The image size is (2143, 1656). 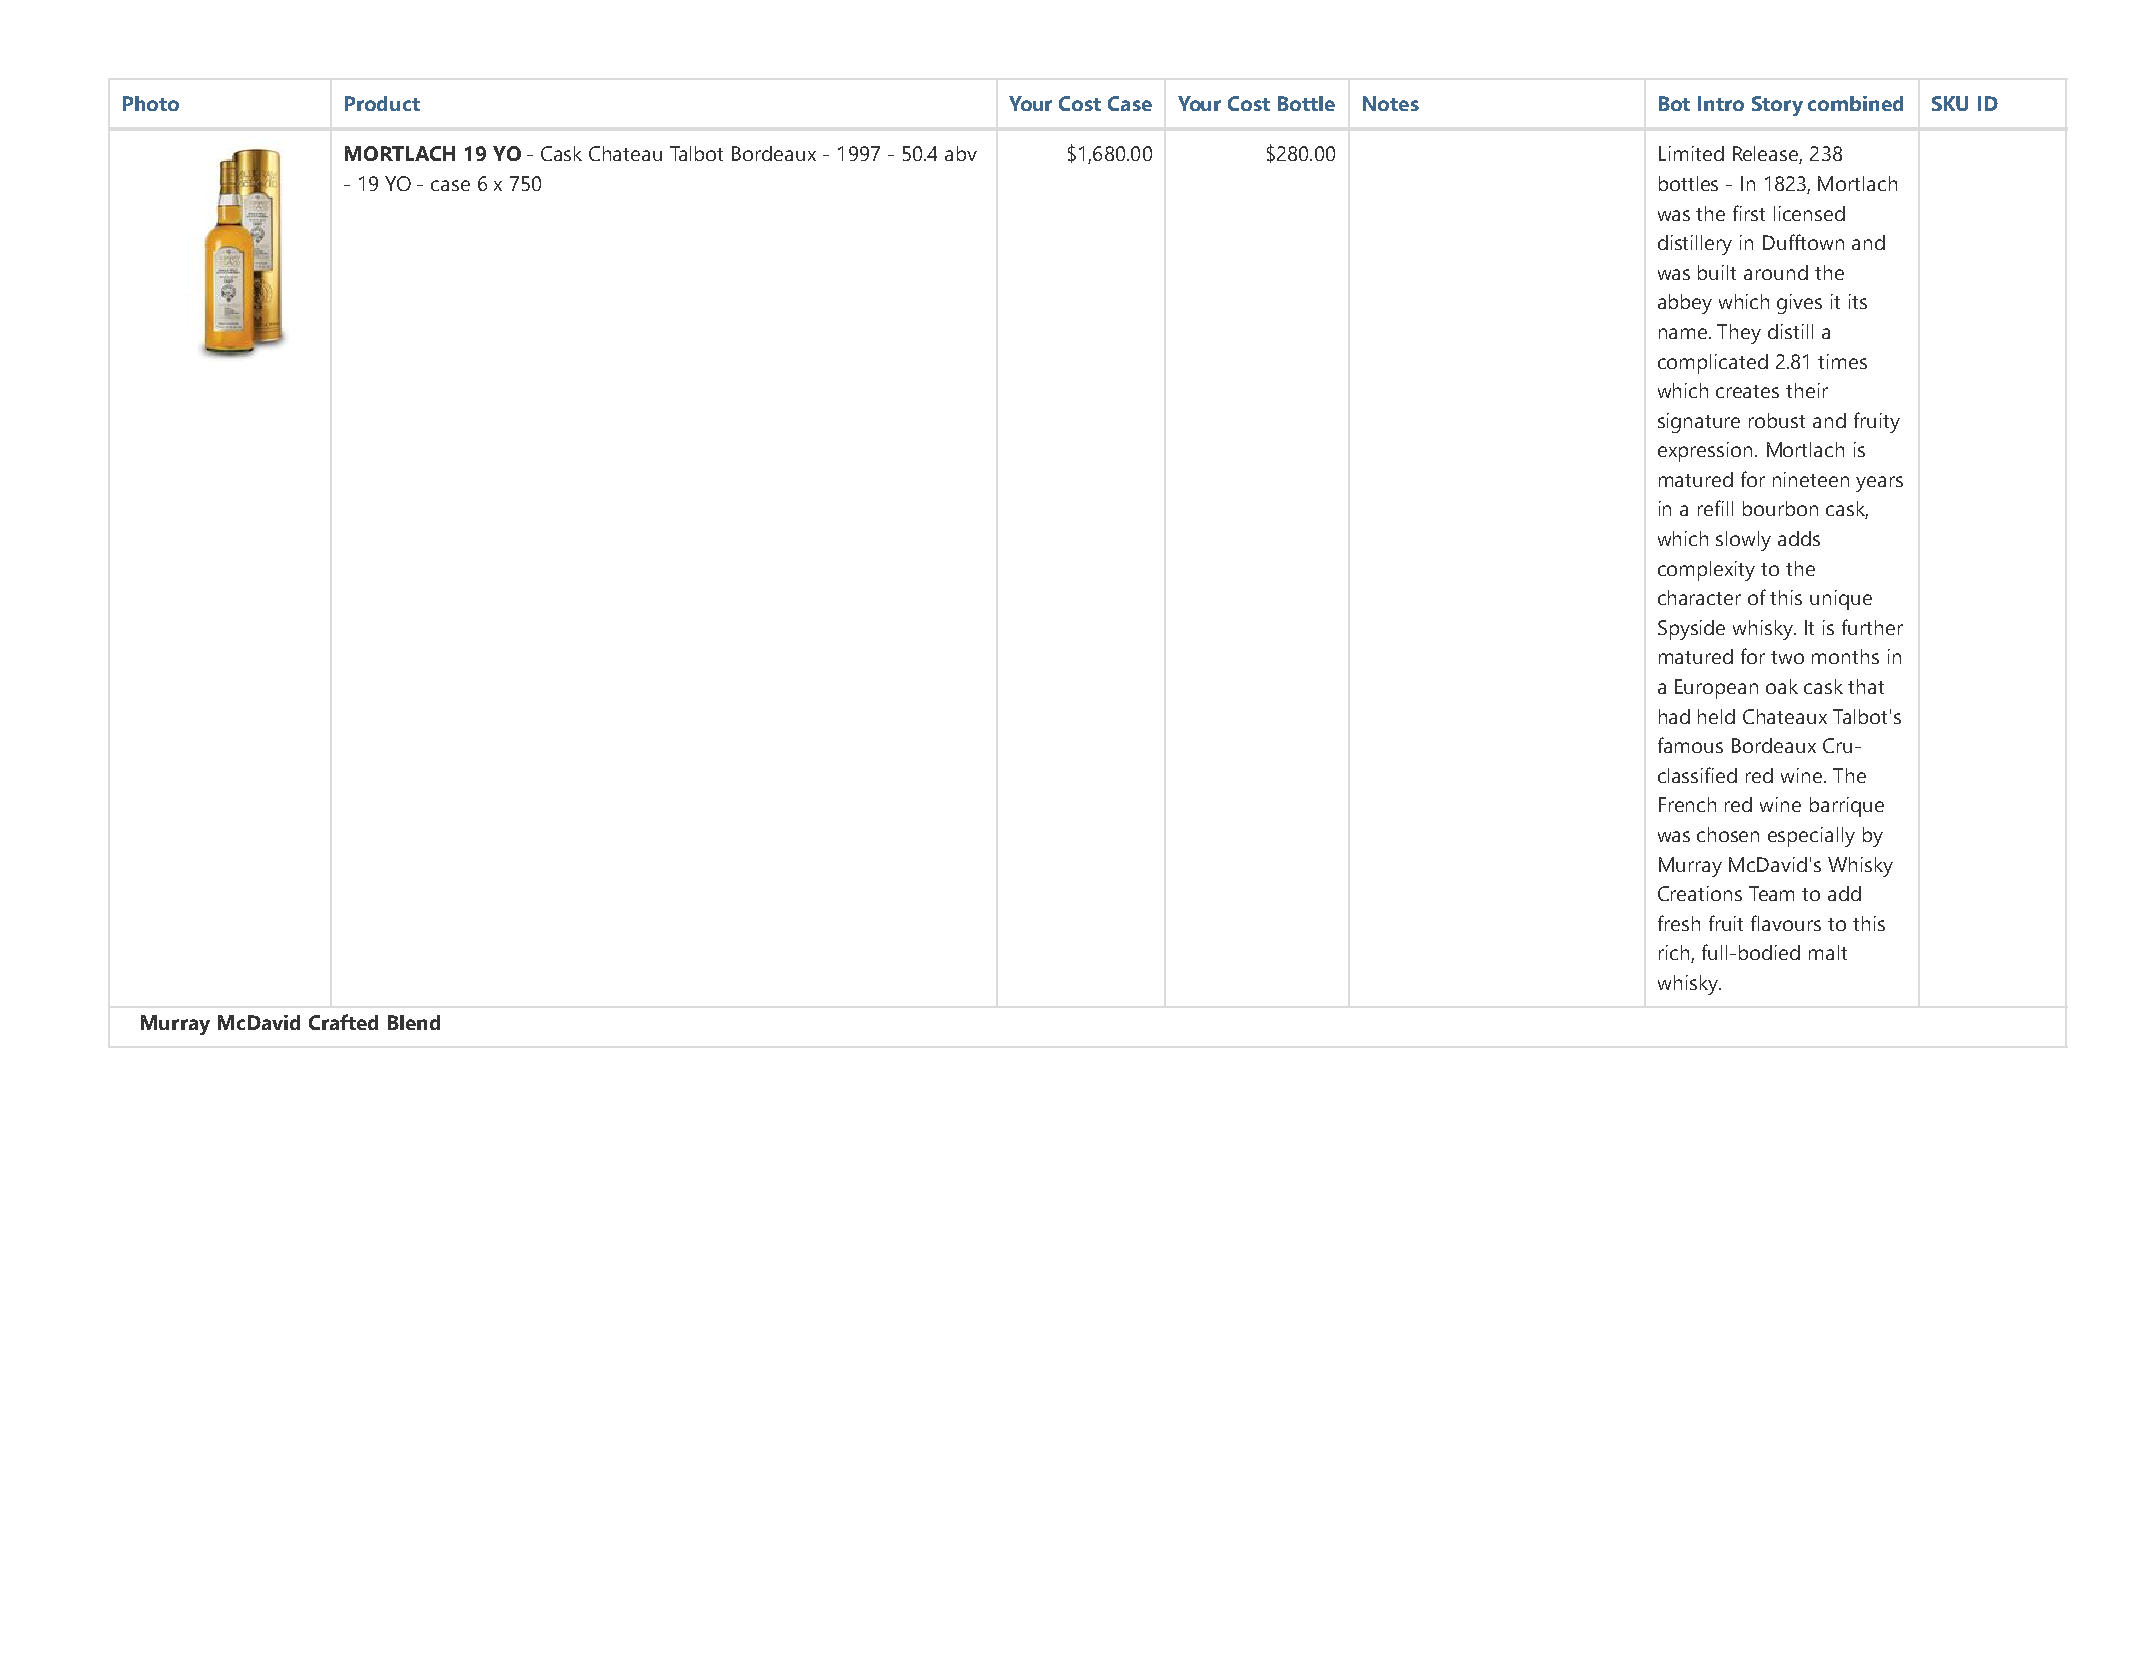 What do you see at coordinates (1675, 954) in the document?
I see `rich` at bounding box center [1675, 954].
